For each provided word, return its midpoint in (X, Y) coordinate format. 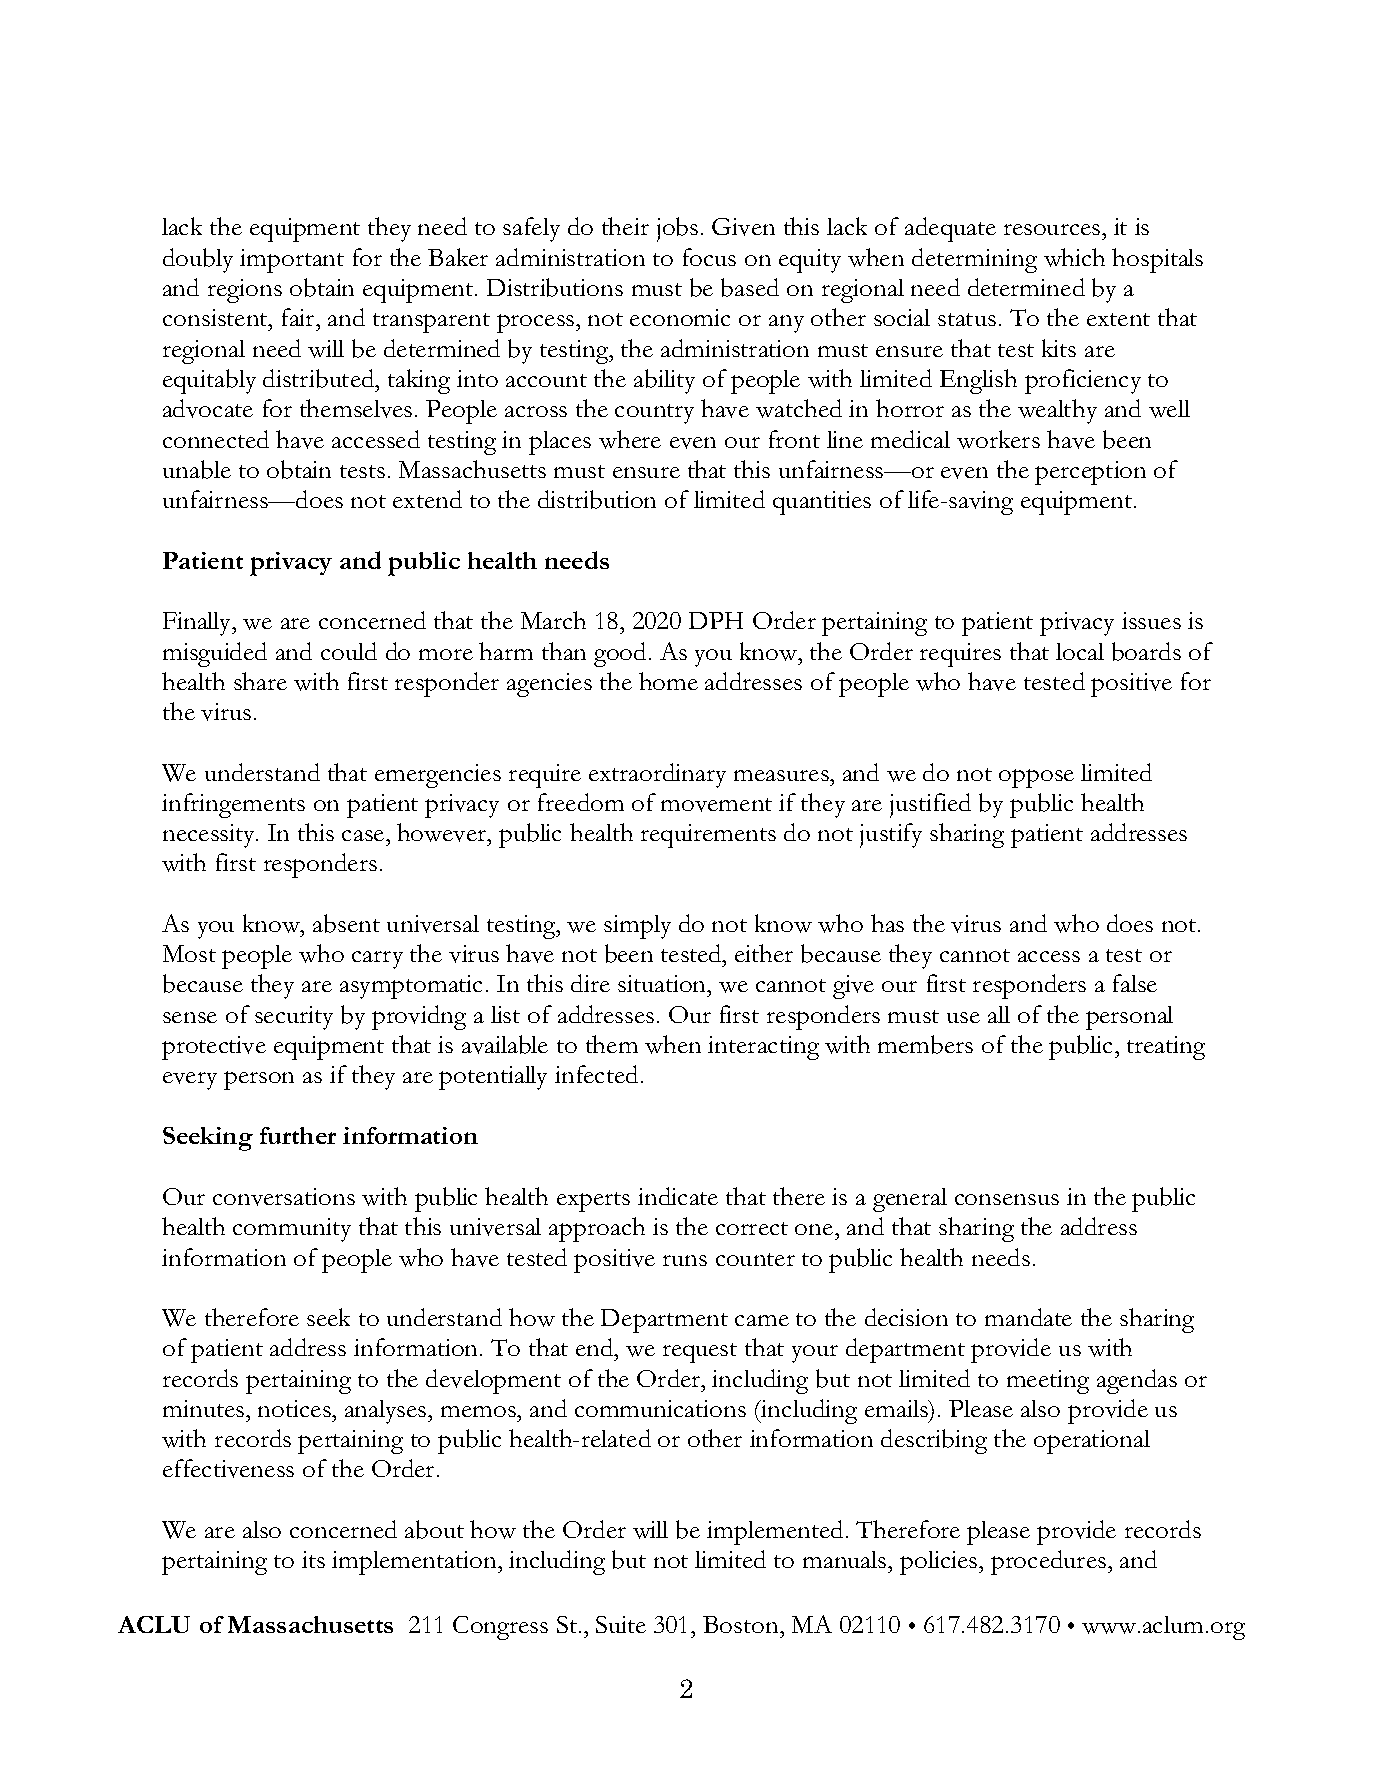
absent (346, 923)
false (1135, 983)
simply (637, 927)
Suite (621, 1624)
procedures (1048, 1562)
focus (709, 257)
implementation (415, 1563)
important (292, 261)
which (1074, 257)
